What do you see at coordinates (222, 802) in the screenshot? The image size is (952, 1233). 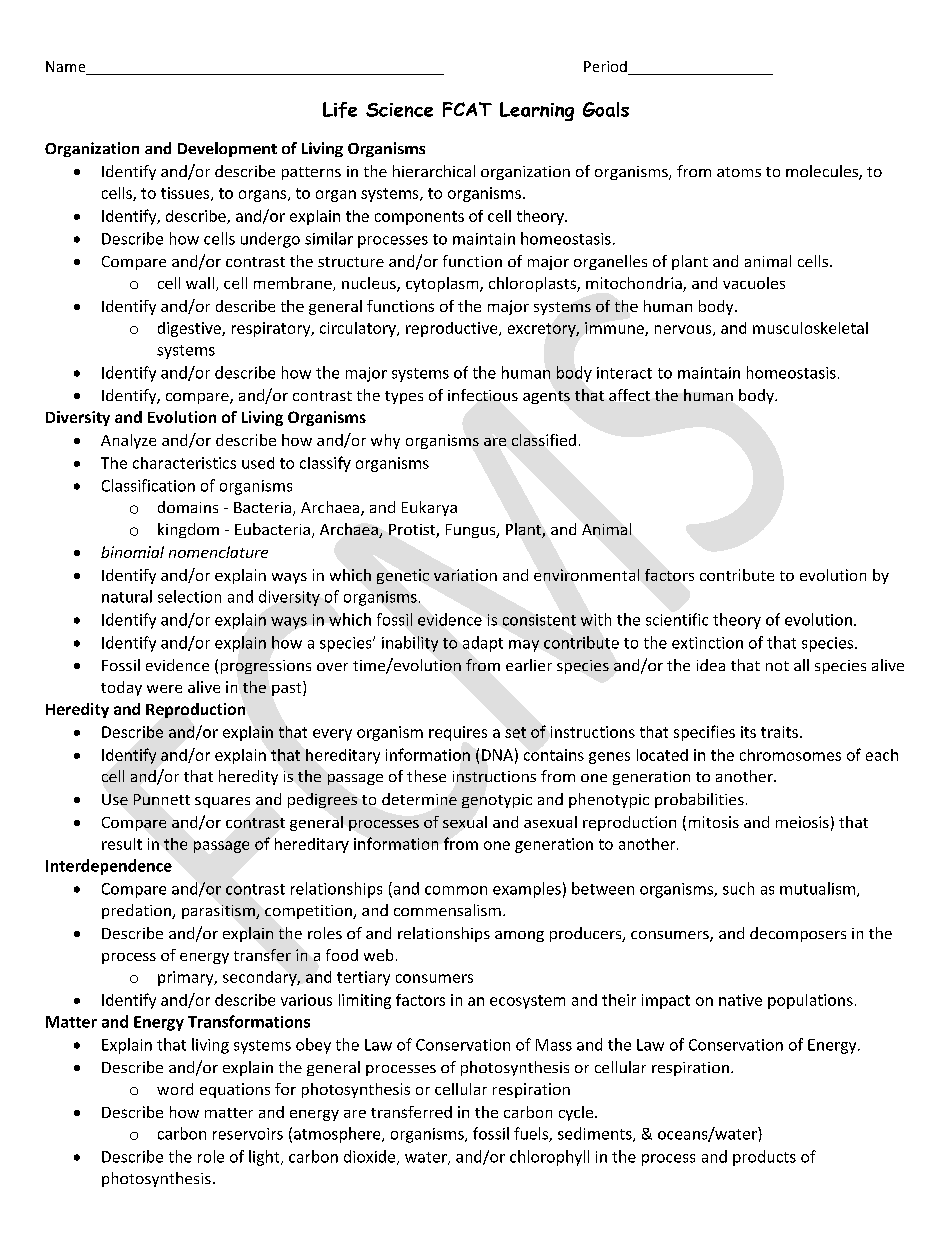 I see `squares` at bounding box center [222, 802].
